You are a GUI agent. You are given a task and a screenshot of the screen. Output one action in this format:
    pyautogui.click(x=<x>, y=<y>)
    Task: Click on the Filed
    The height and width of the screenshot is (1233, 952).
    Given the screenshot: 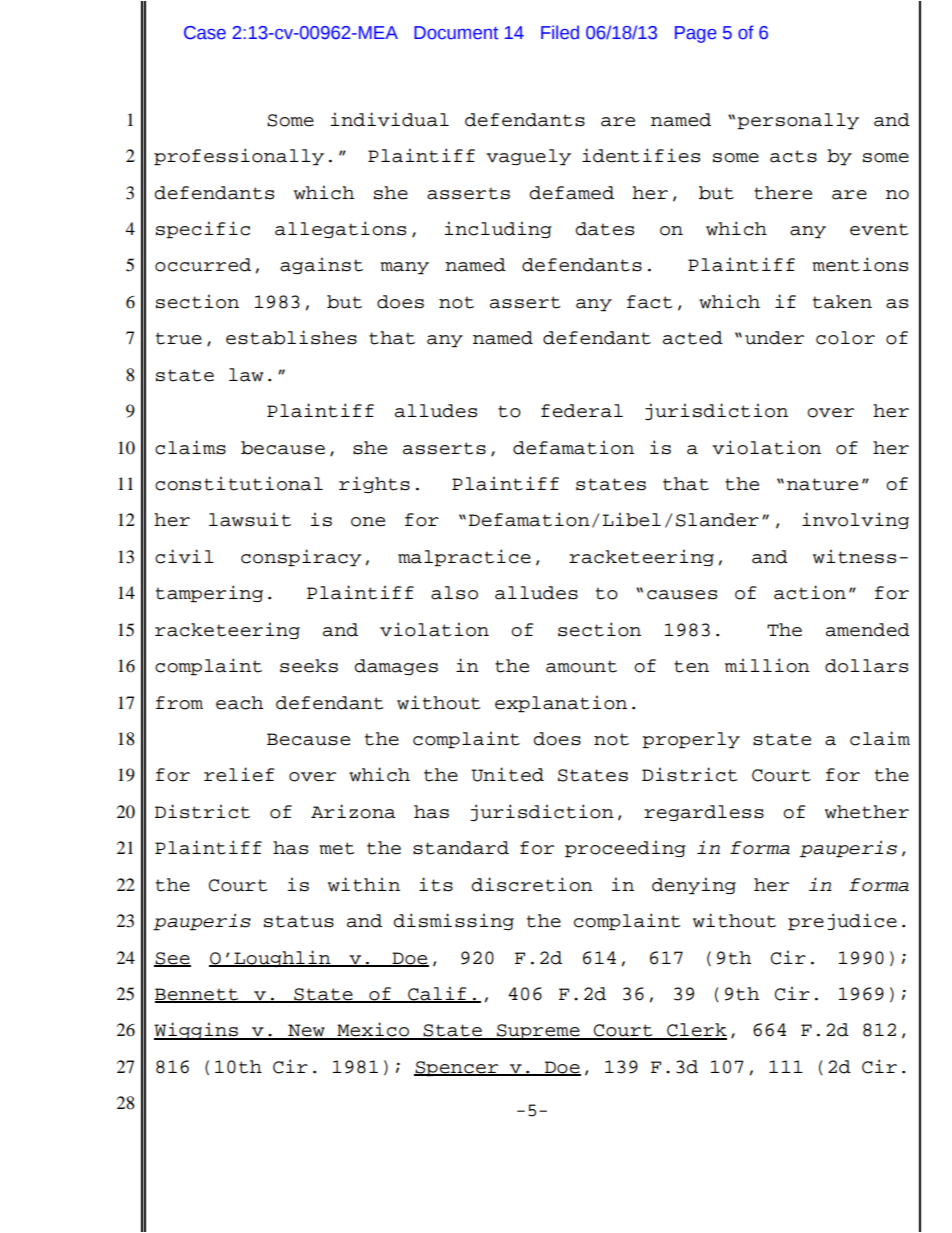 What is the action you would take?
    pyautogui.click(x=560, y=32)
